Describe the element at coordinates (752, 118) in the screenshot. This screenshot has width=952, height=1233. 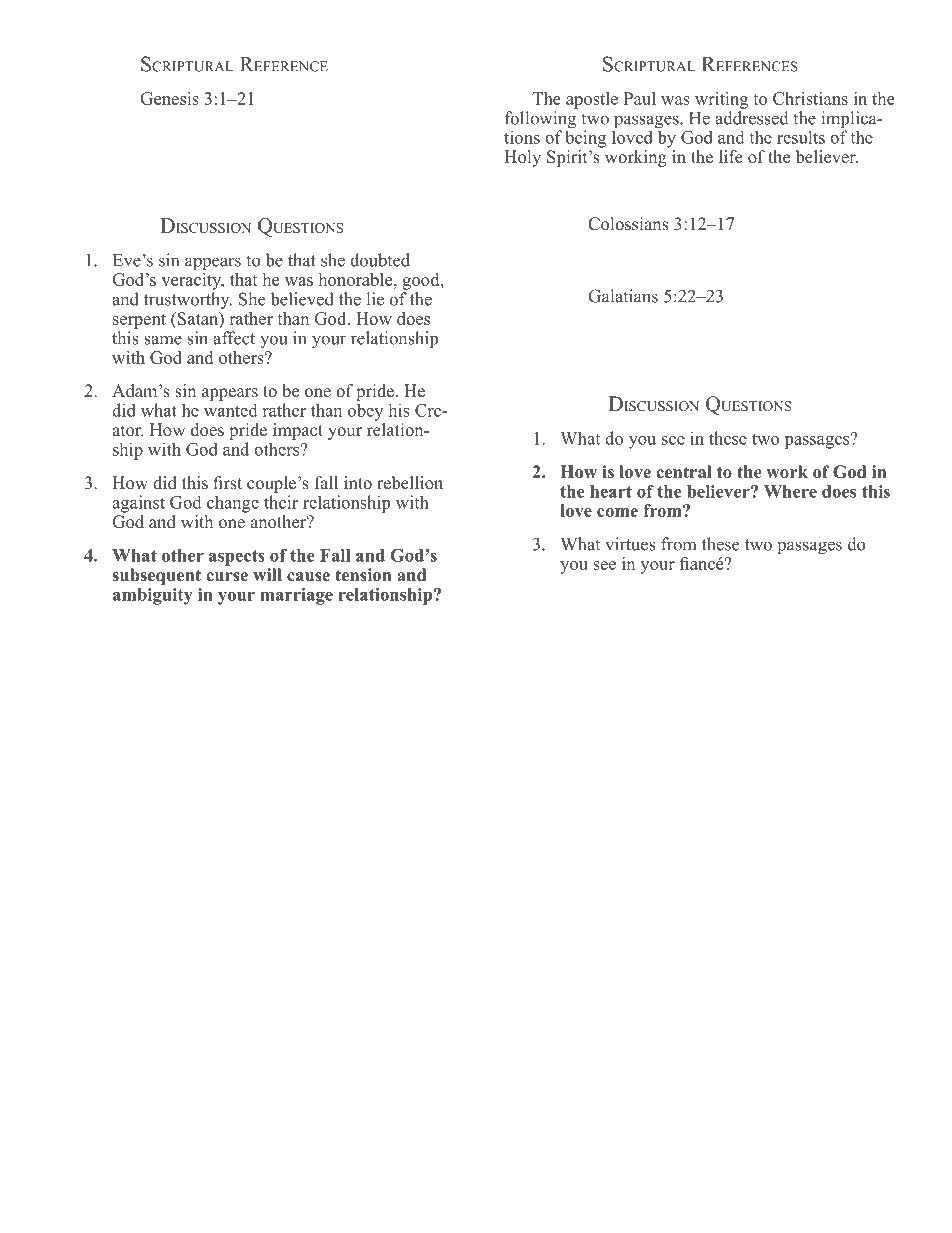
I see `addressed` at that location.
